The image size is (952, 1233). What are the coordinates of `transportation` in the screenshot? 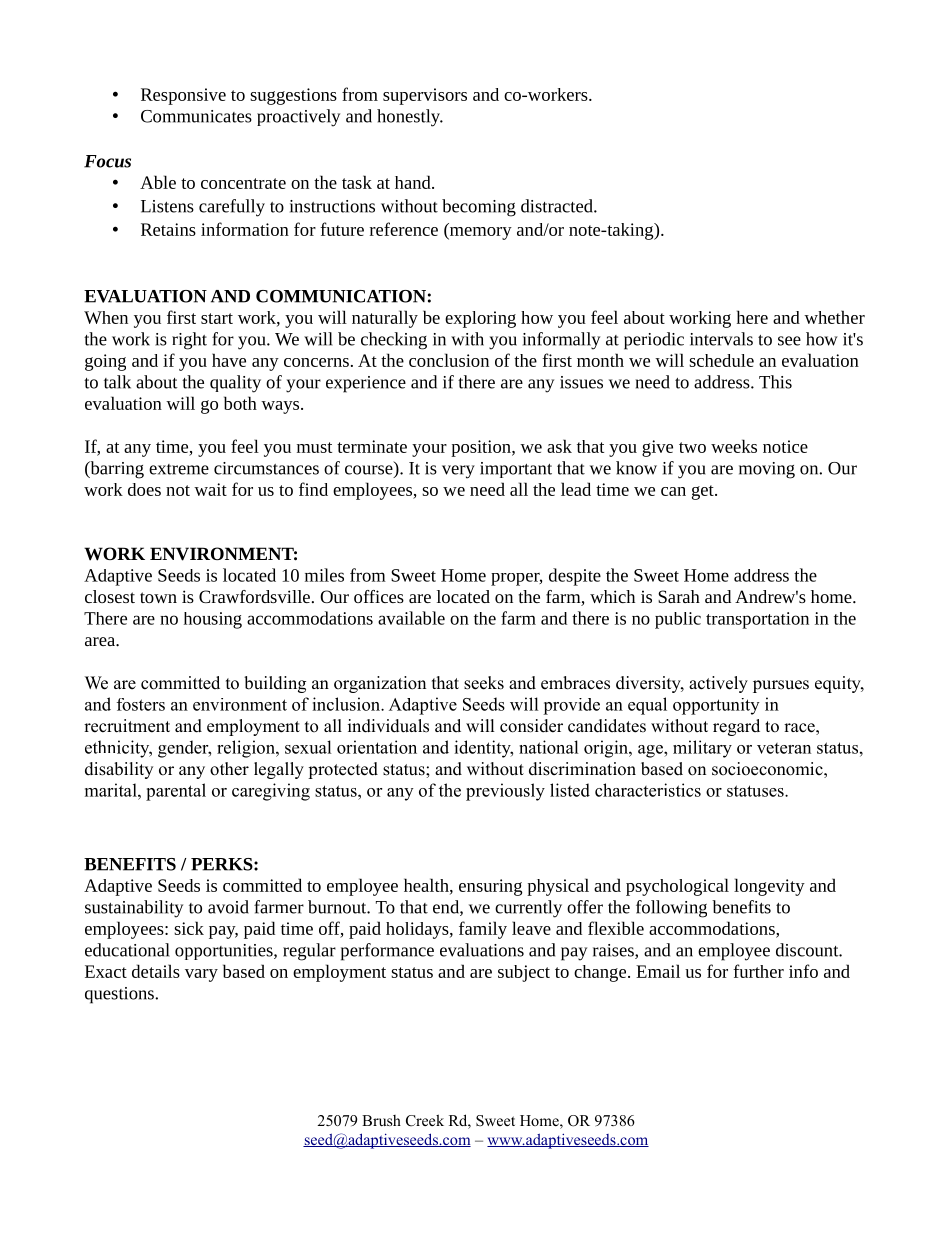 It's located at (757, 620).
